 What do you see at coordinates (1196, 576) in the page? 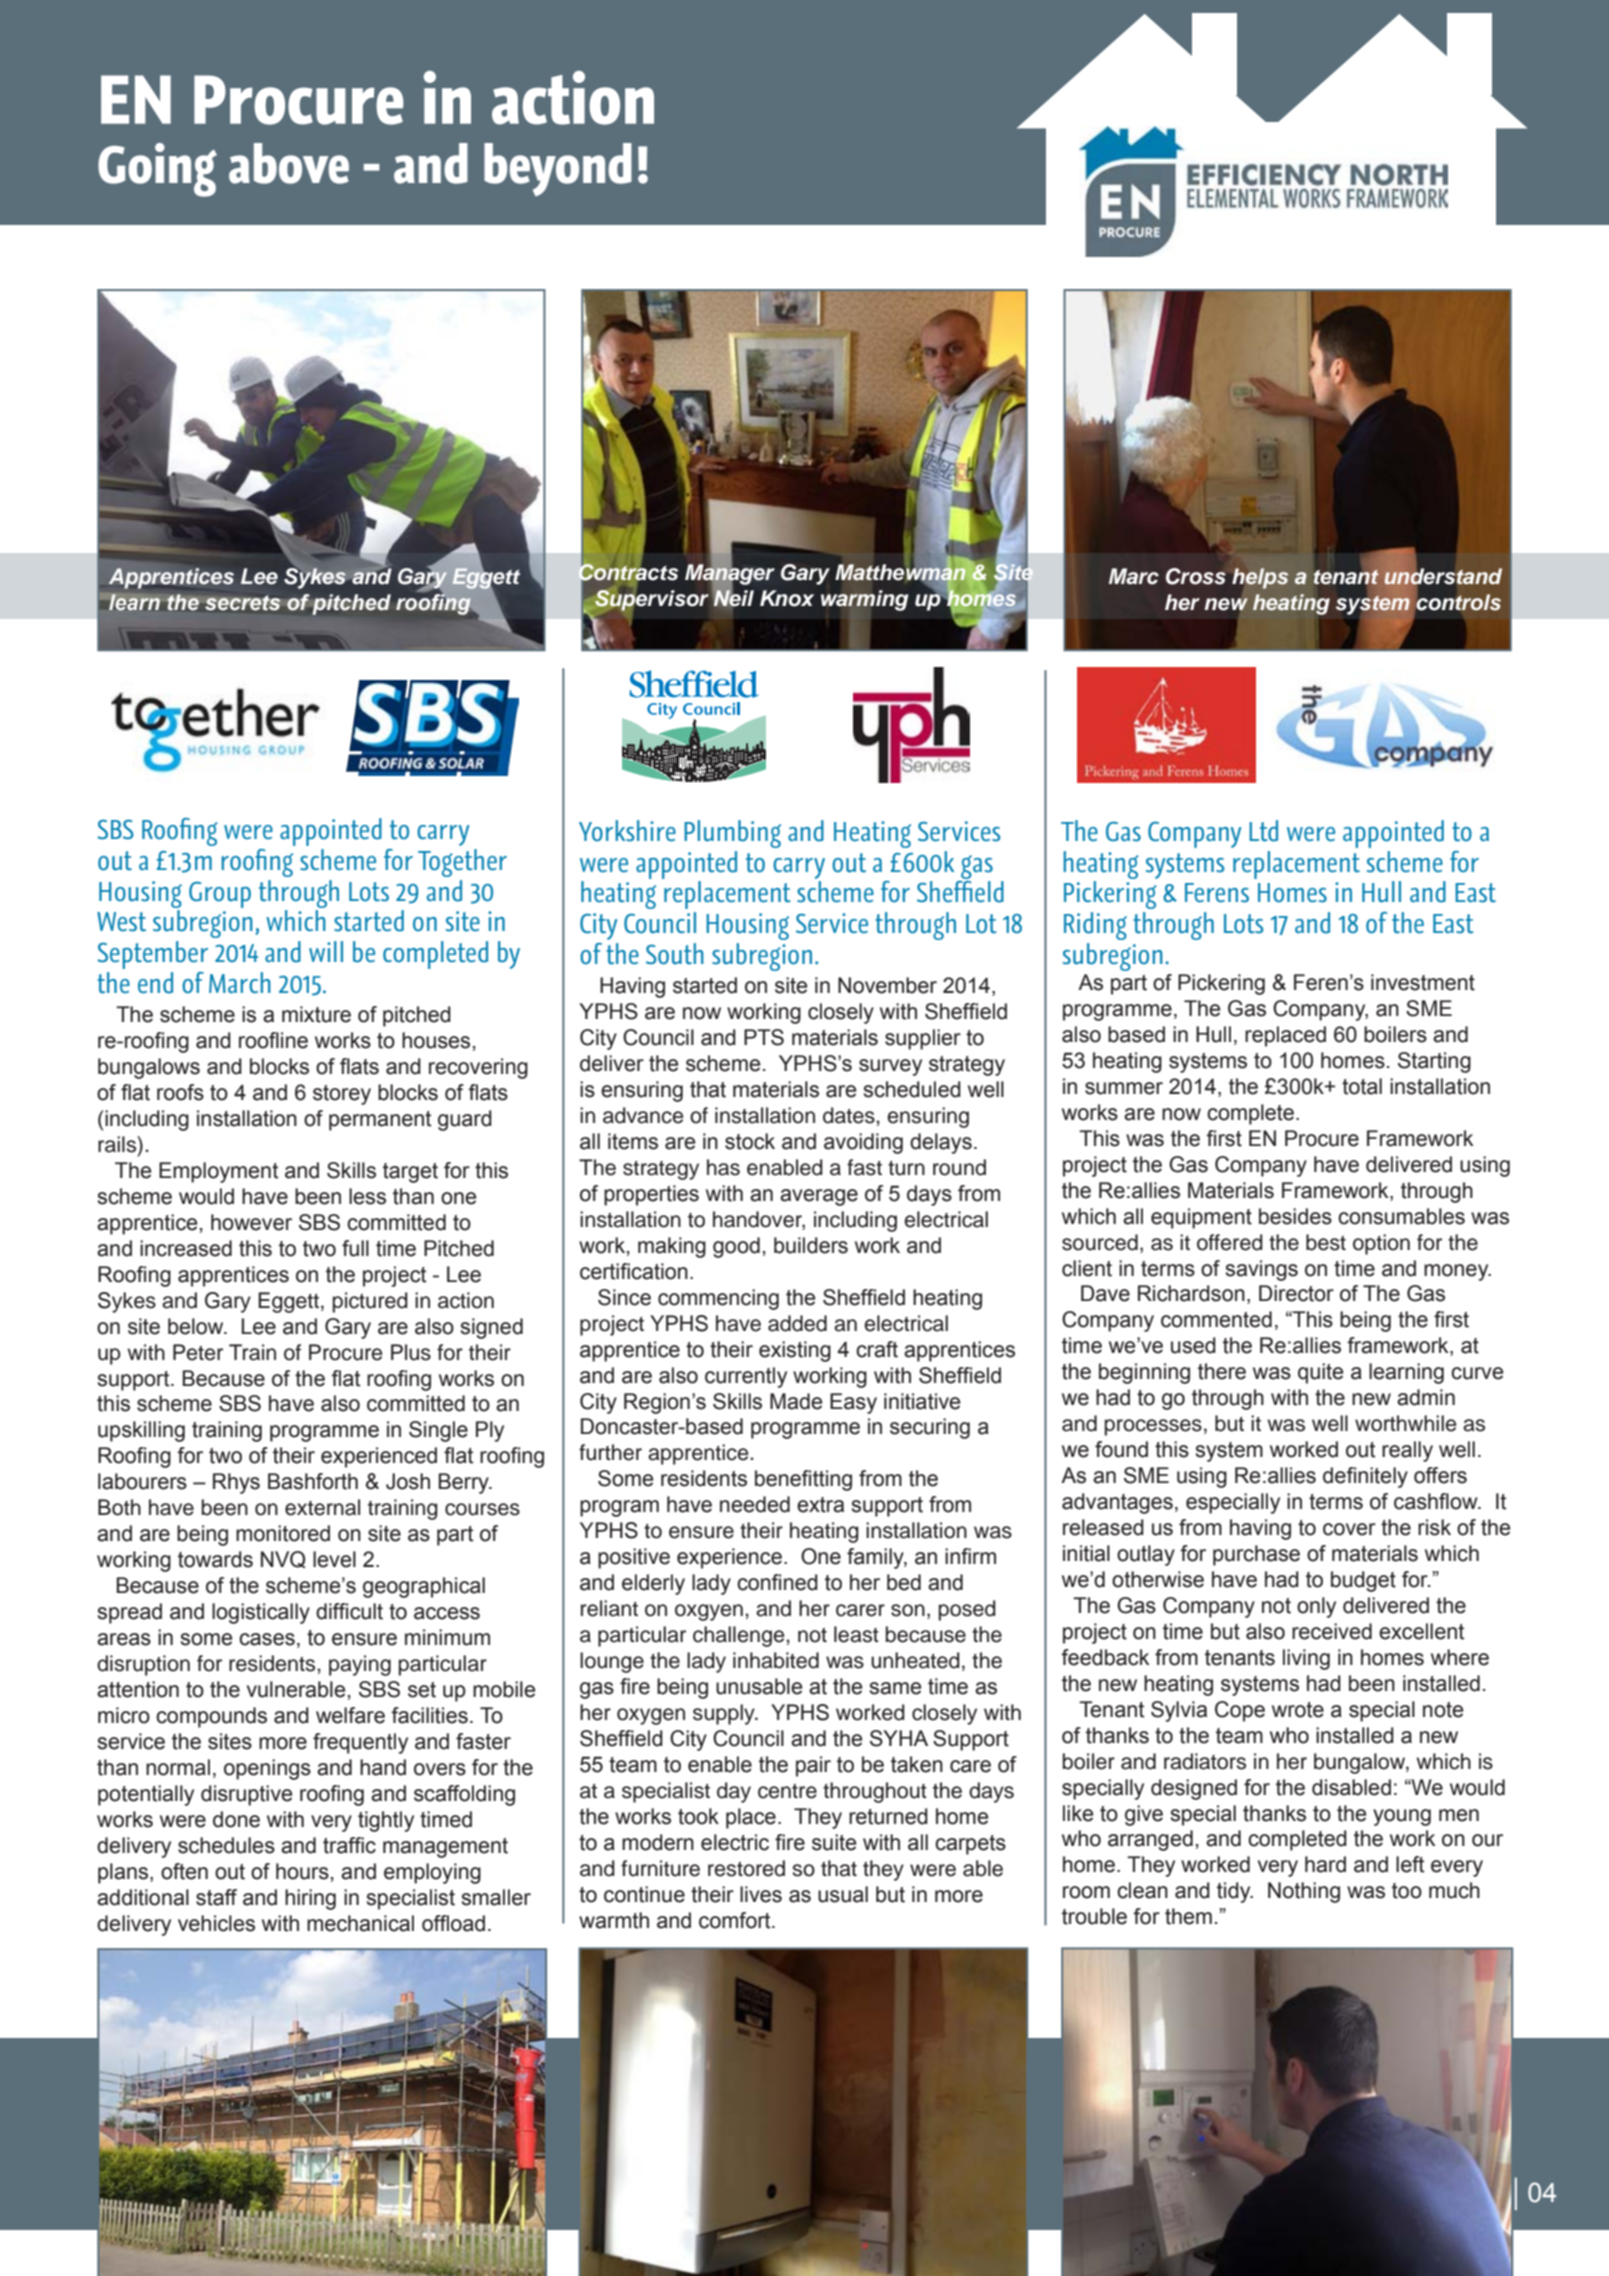
I see `Cross` at bounding box center [1196, 576].
